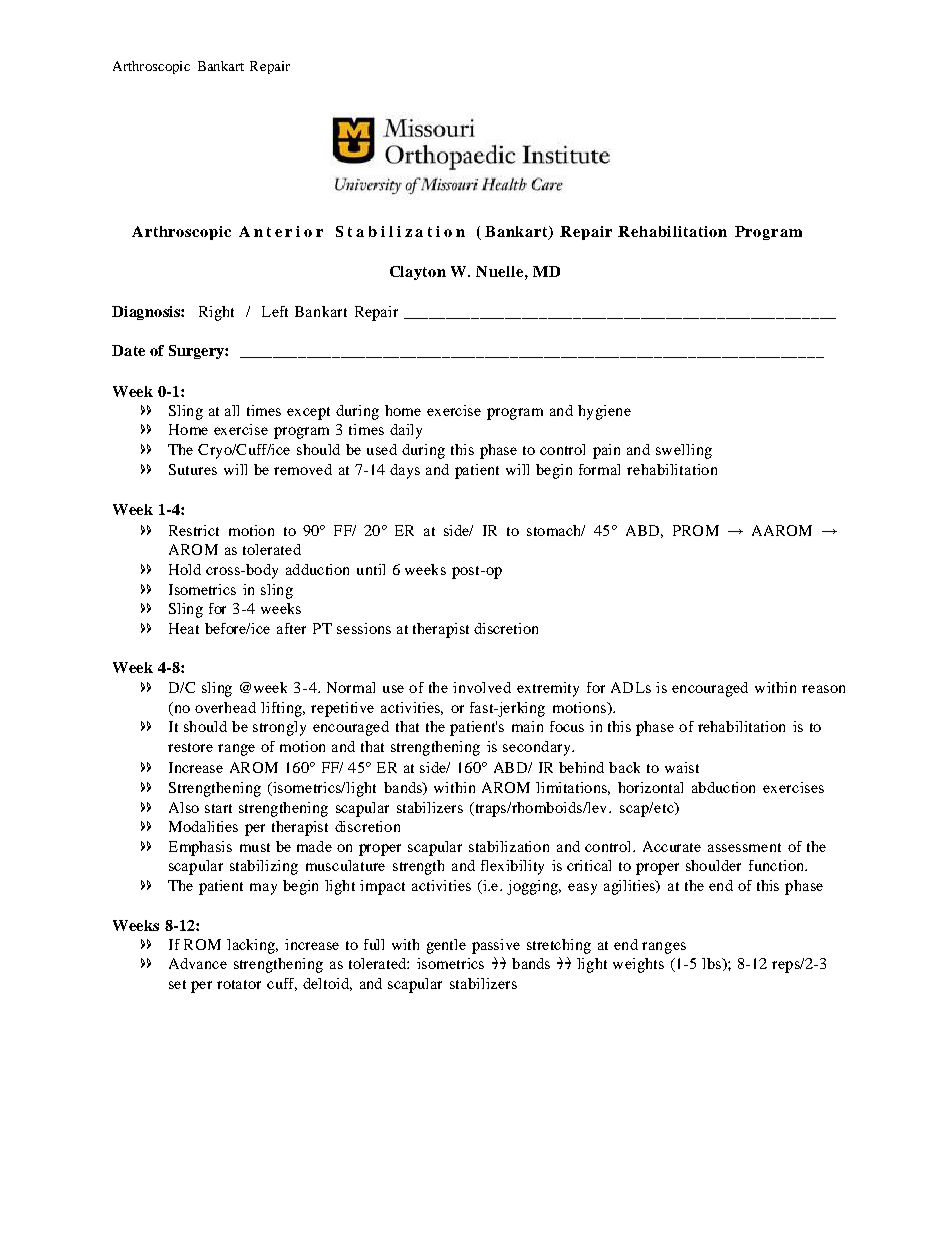 The height and width of the page is (1233, 952). I want to click on until, so click(371, 569).
